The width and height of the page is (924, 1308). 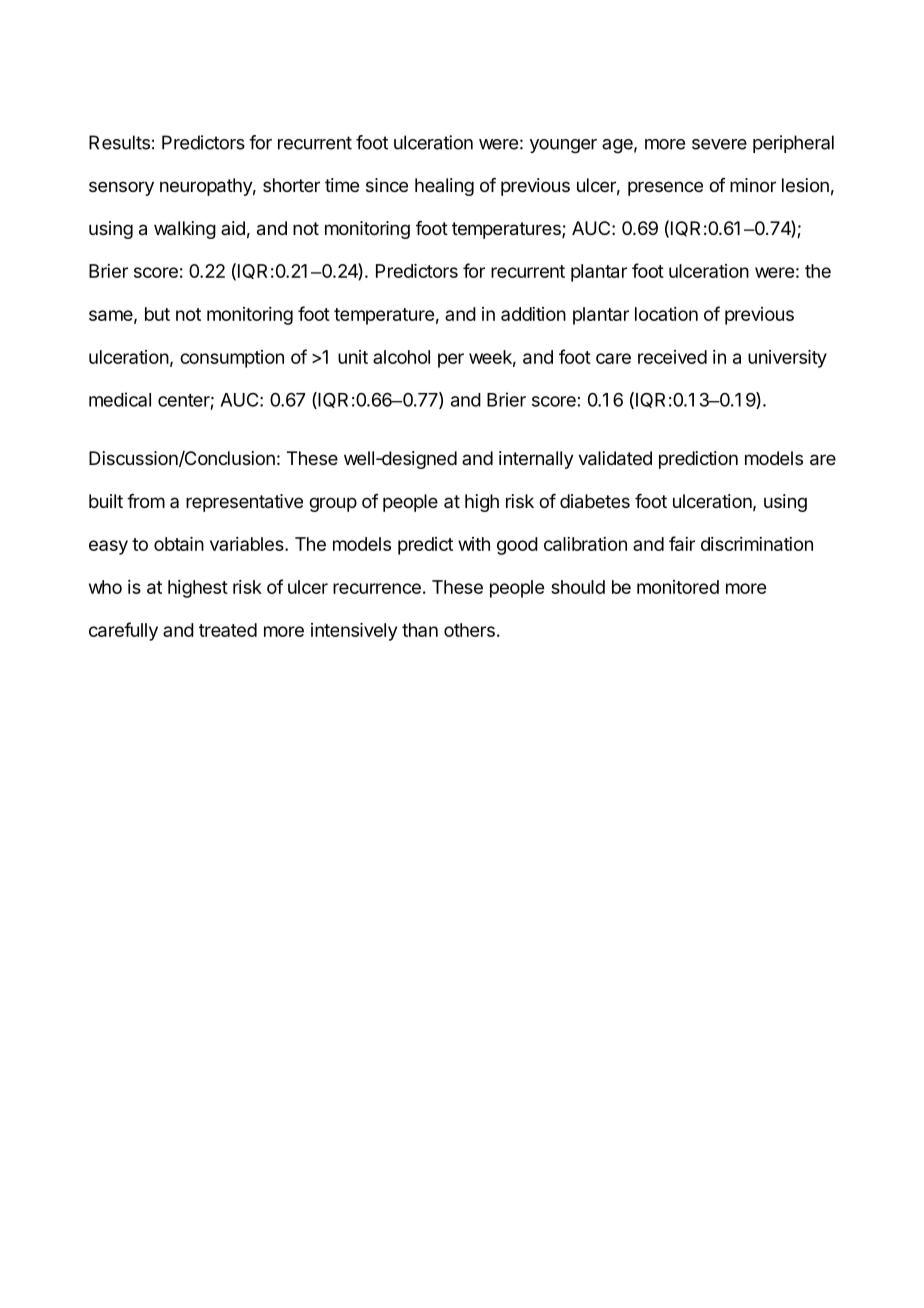 I want to click on fair, so click(x=682, y=543).
